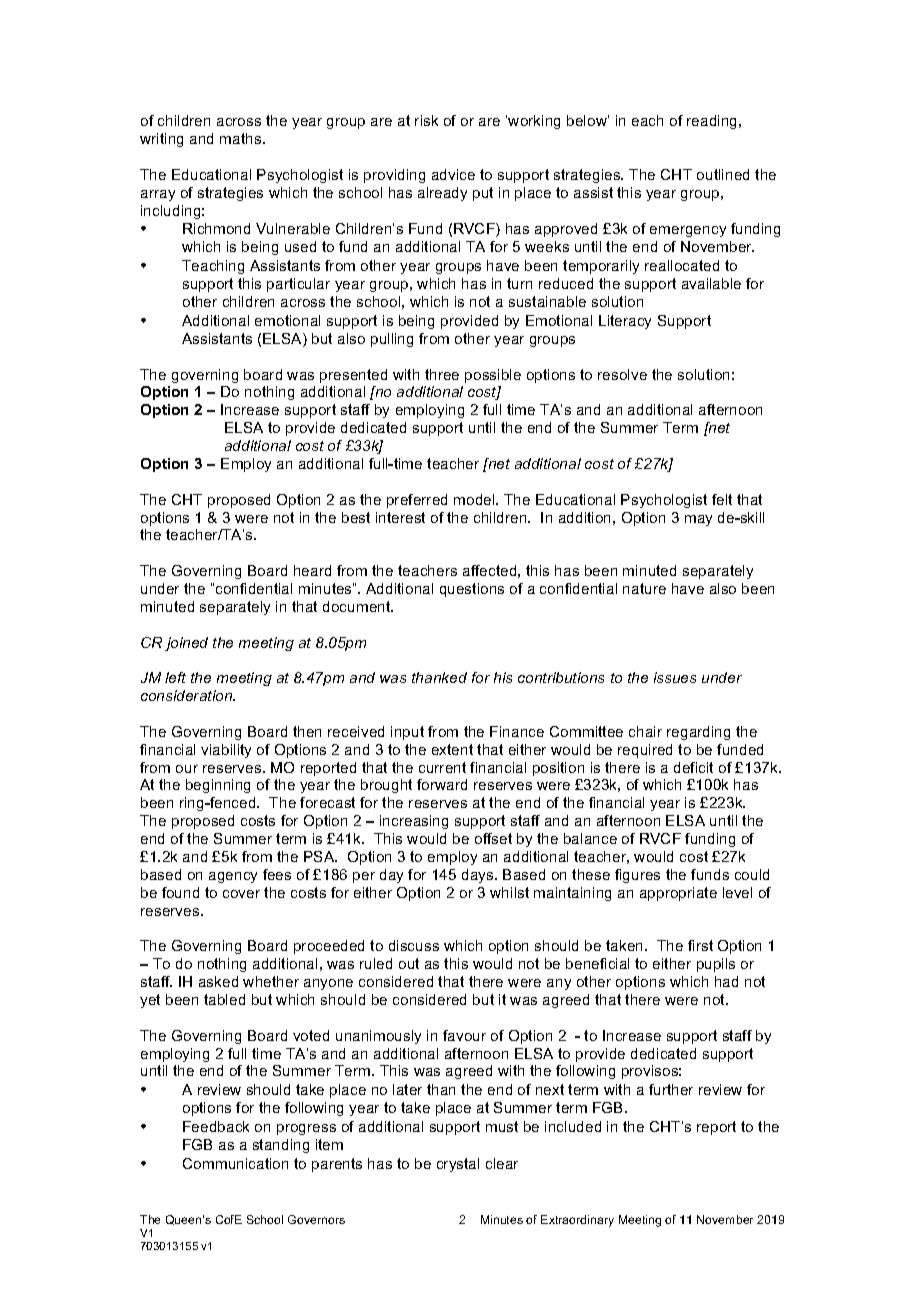  What do you see at coordinates (242, 138) in the screenshot?
I see `maths` at bounding box center [242, 138].
